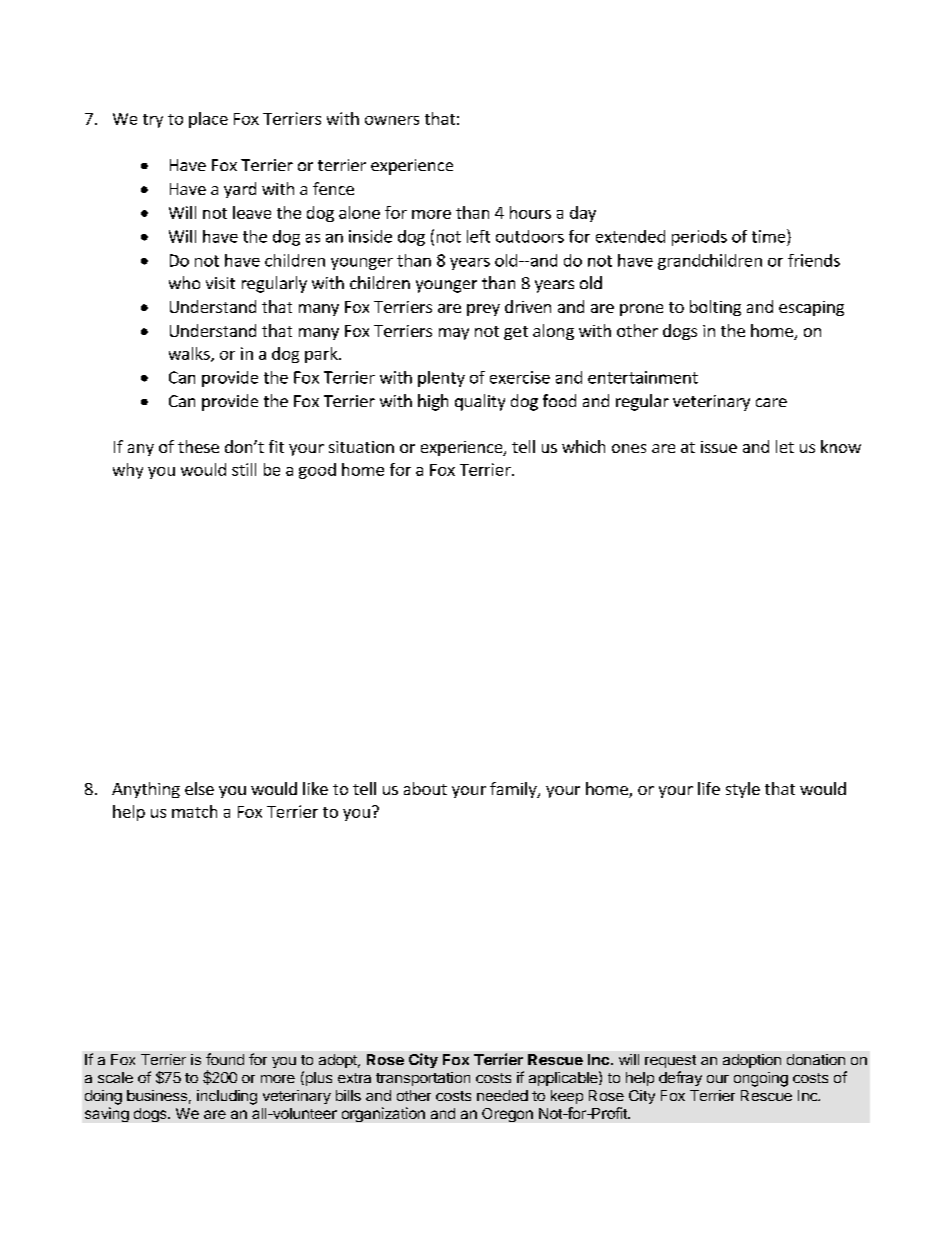  I want to click on situation, so click(361, 447).
